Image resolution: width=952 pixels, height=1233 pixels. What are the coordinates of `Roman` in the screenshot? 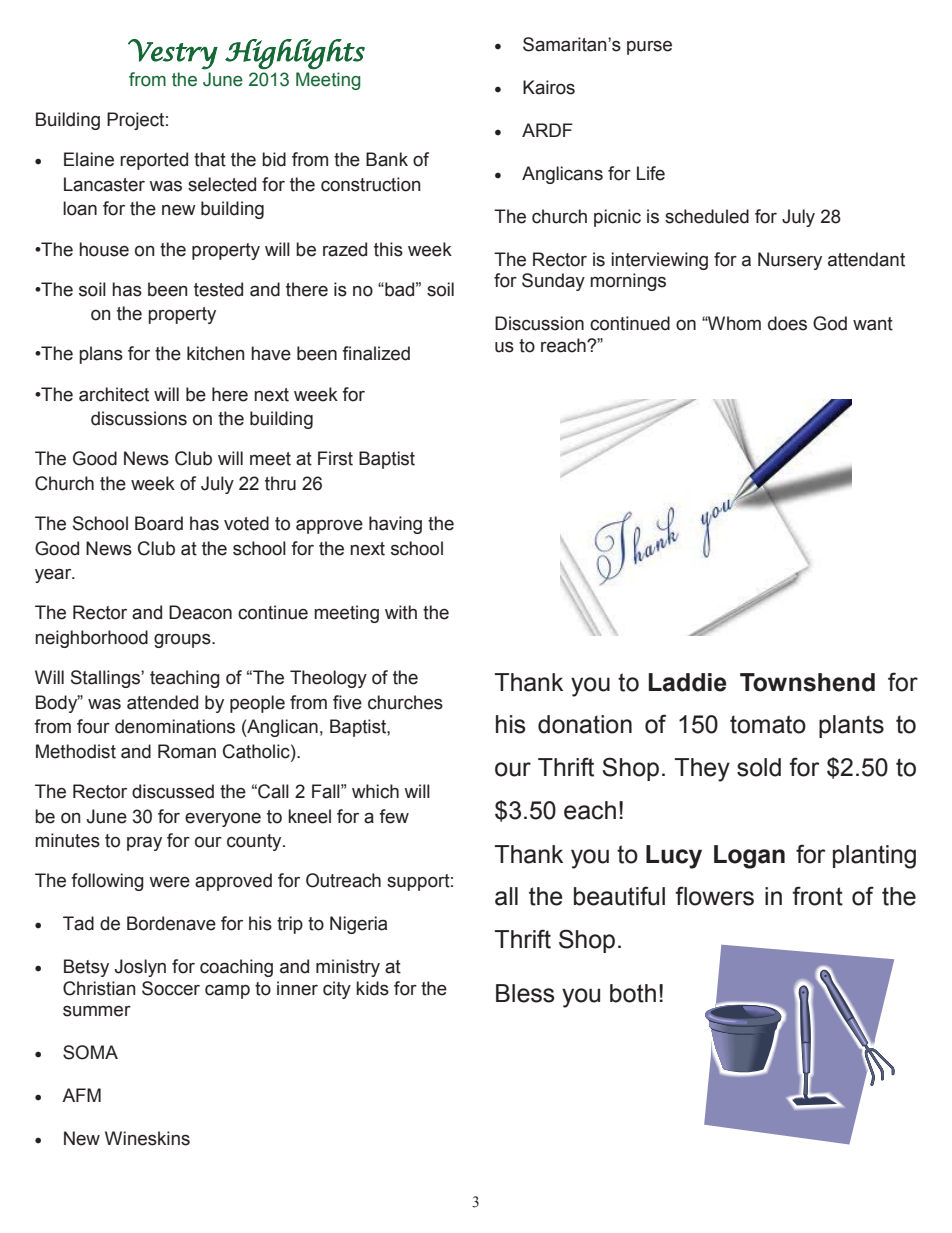 It's located at (187, 751).
